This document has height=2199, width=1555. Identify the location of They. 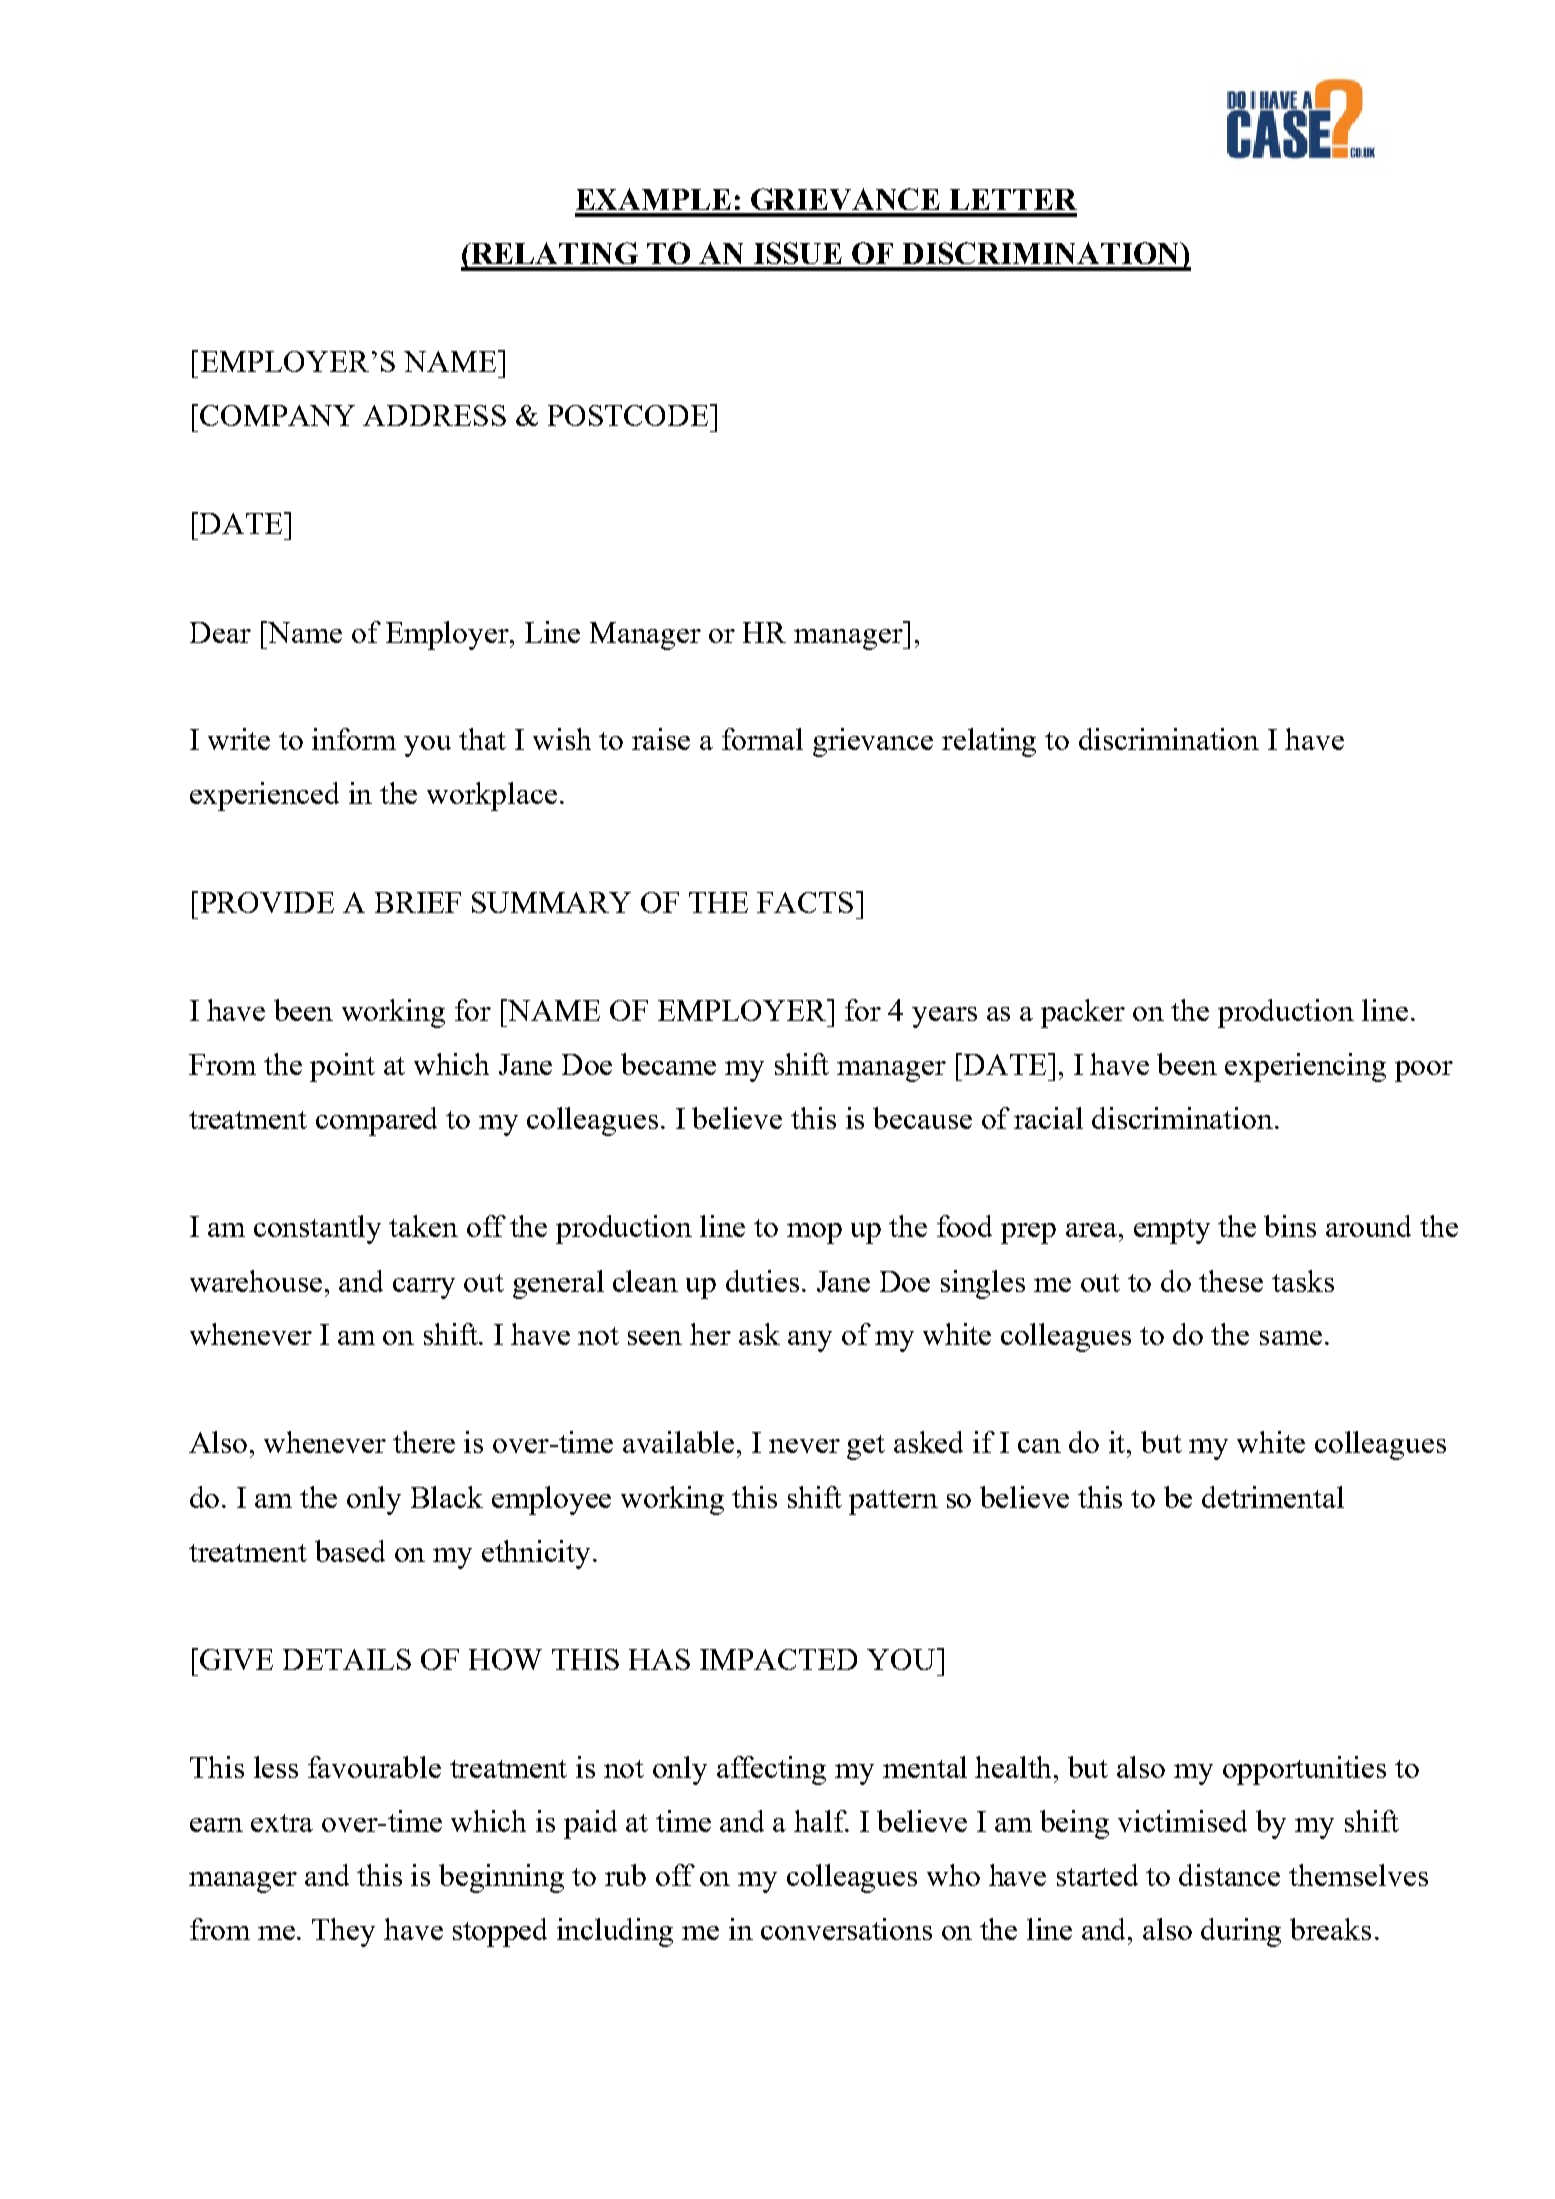
(343, 1932).
